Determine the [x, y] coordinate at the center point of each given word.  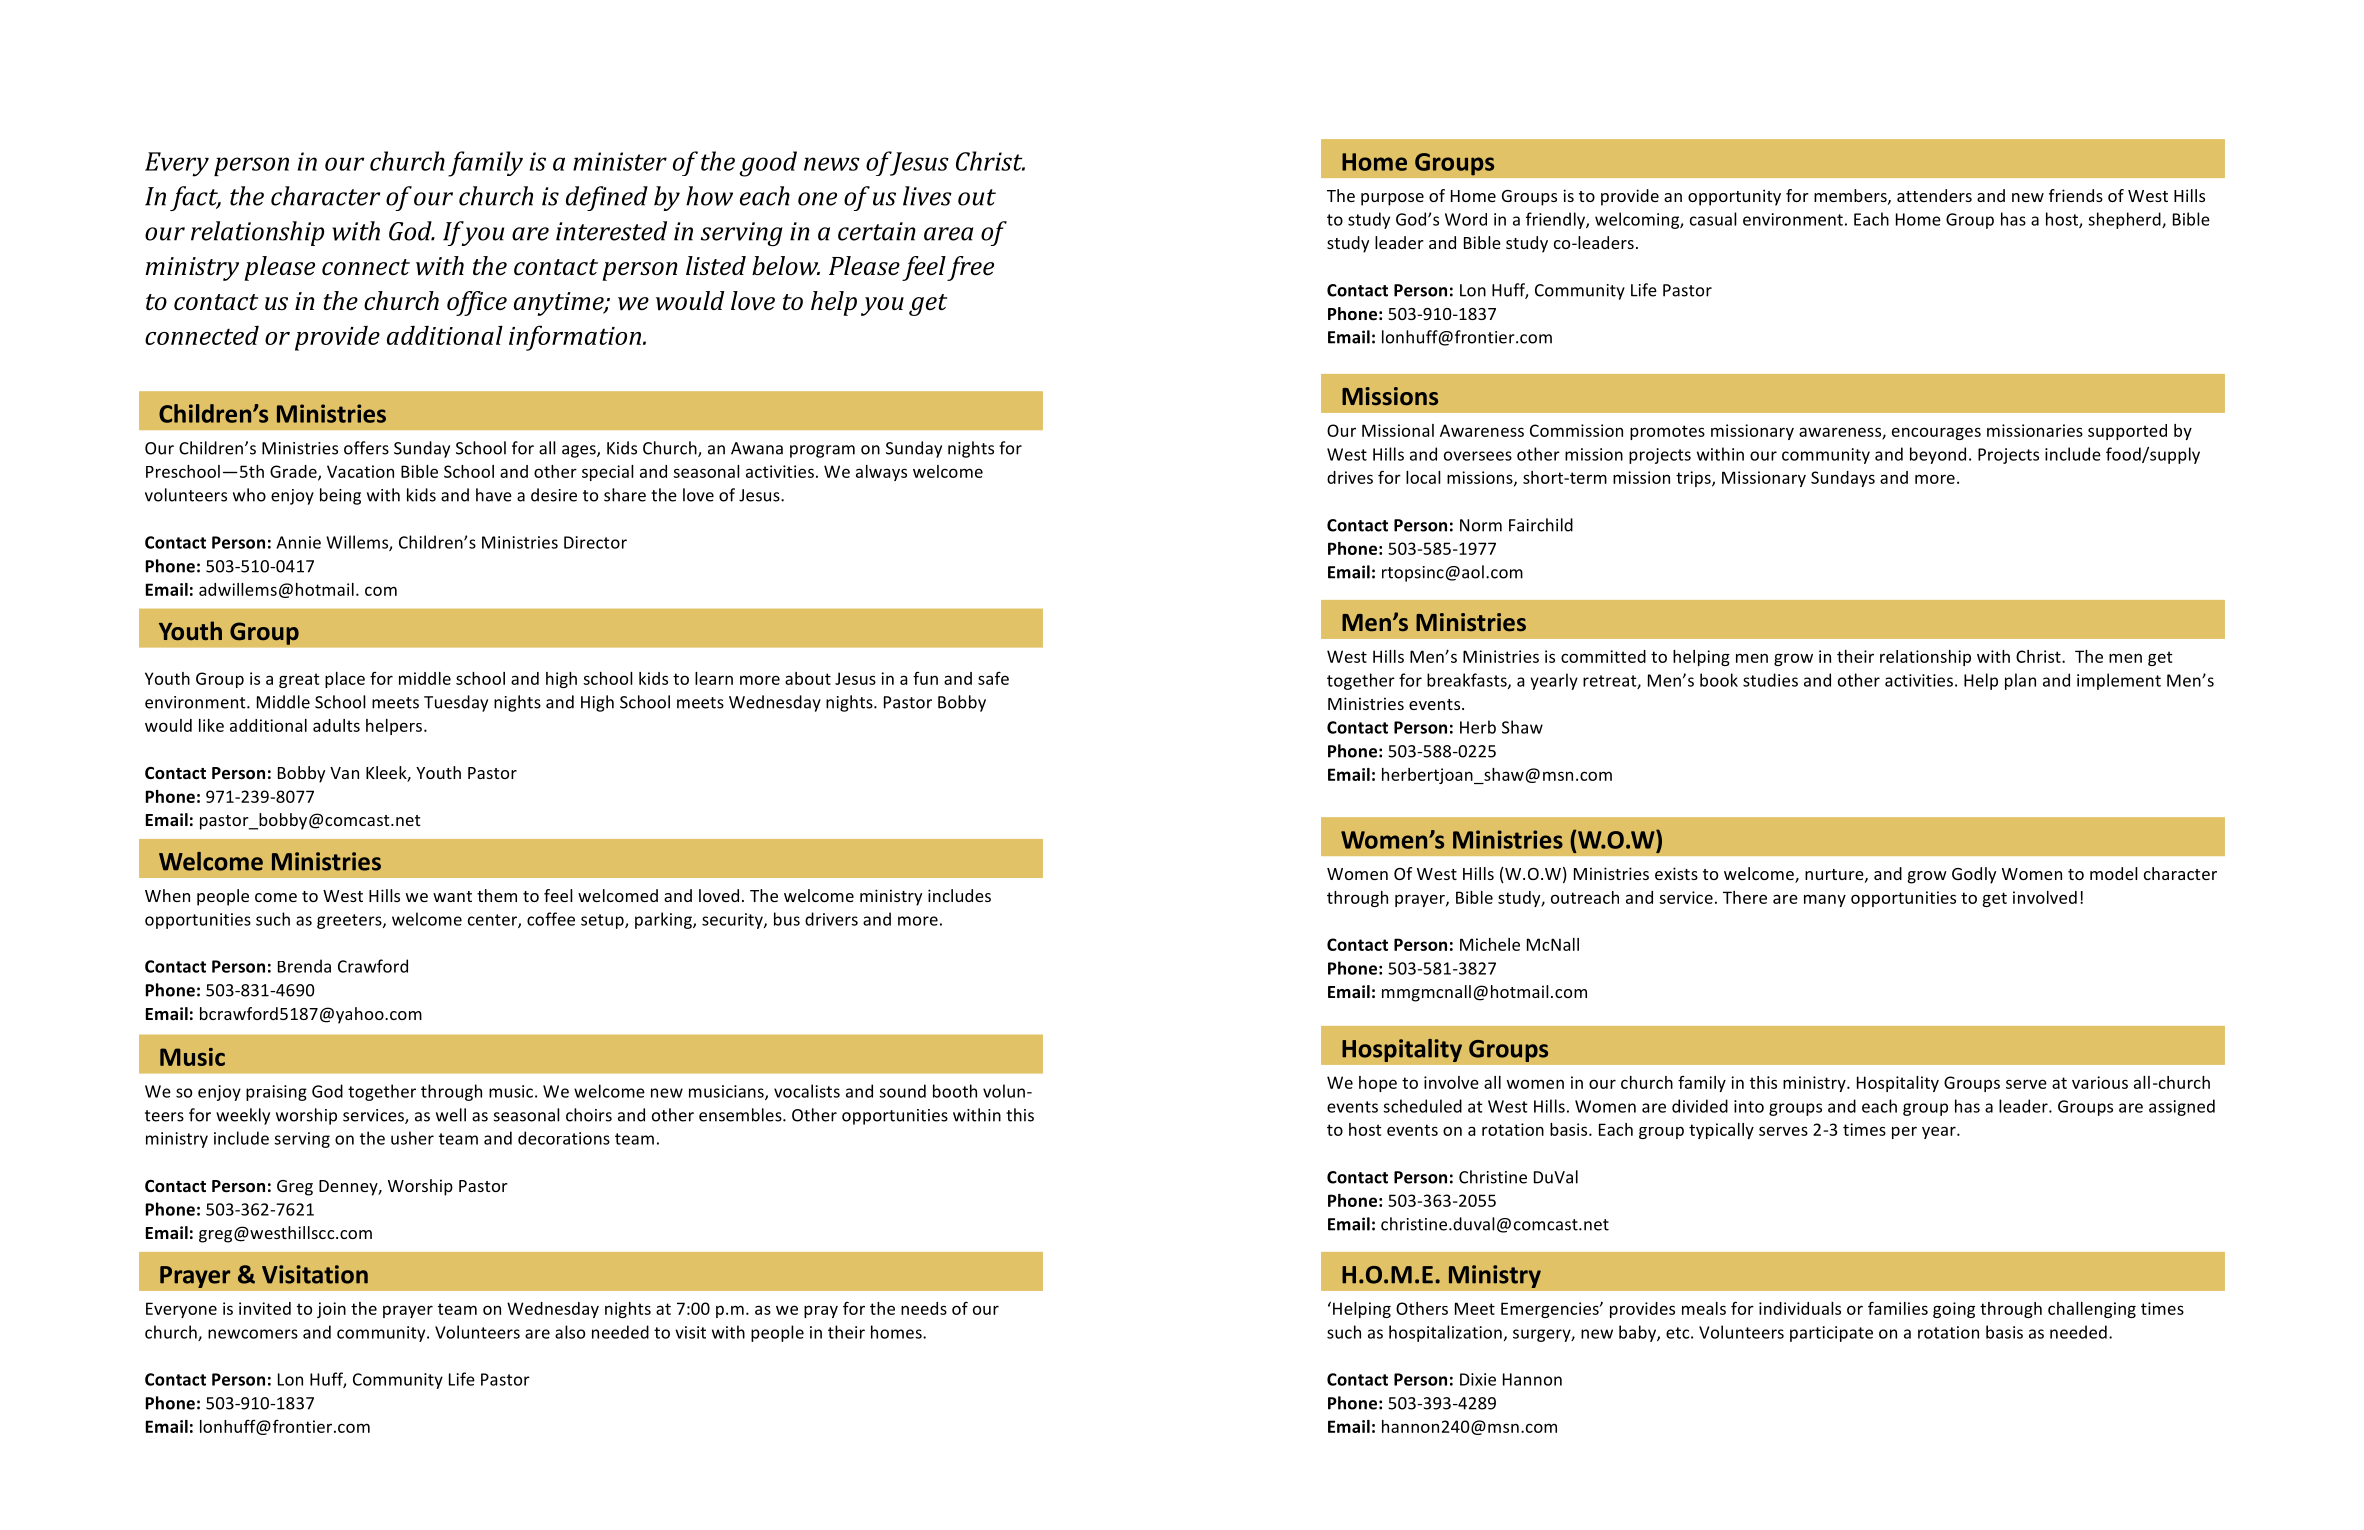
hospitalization [1445, 1333]
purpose [1392, 199]
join [331, 1310]
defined [607, 198]
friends [2076, 195]
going [1954, 1310]
